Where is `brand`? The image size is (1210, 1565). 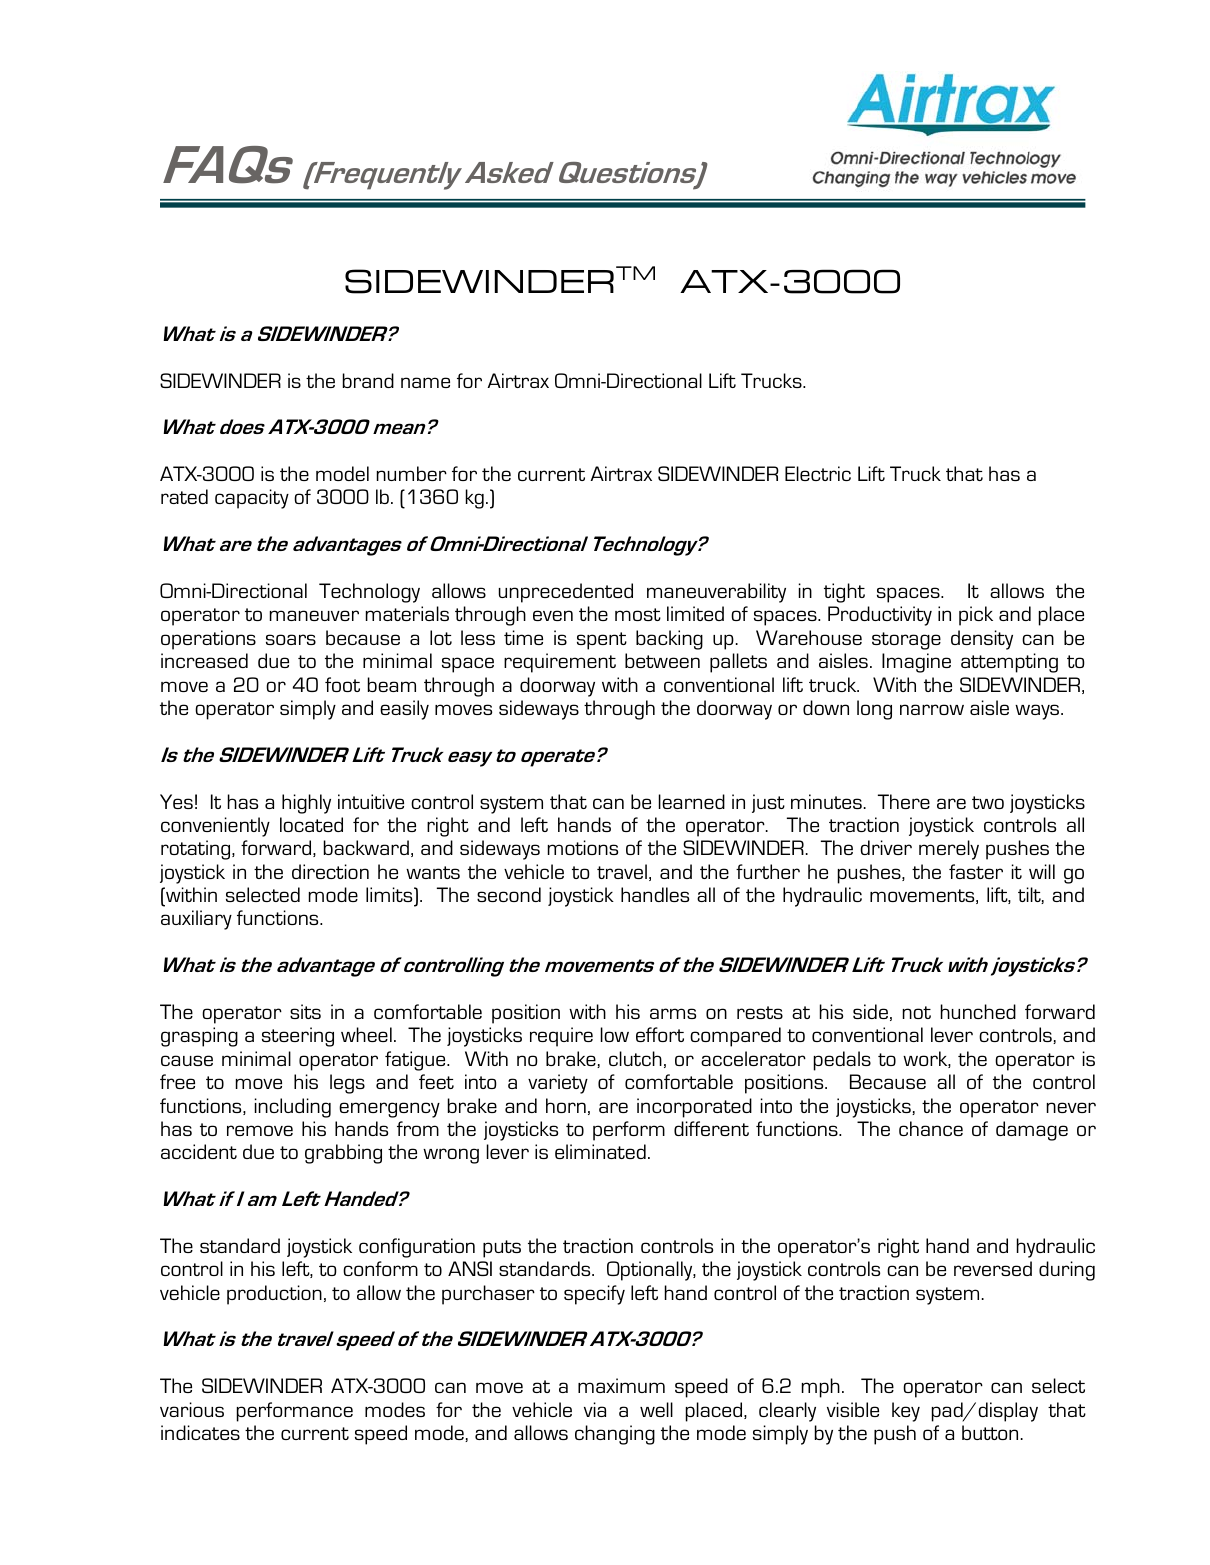 brand is located at coordinates (368, 380).
